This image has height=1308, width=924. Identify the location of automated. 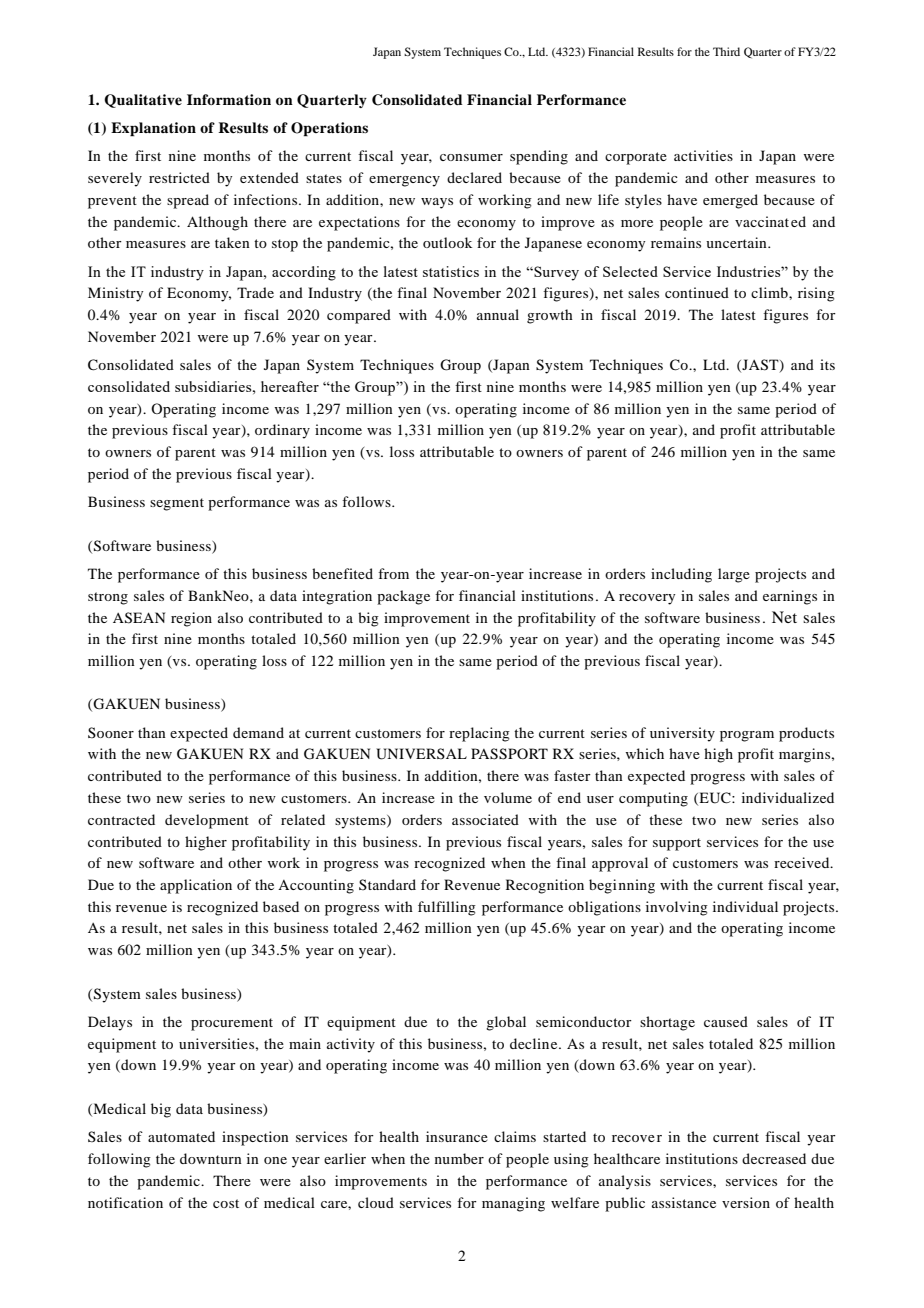
(181, 1136).
